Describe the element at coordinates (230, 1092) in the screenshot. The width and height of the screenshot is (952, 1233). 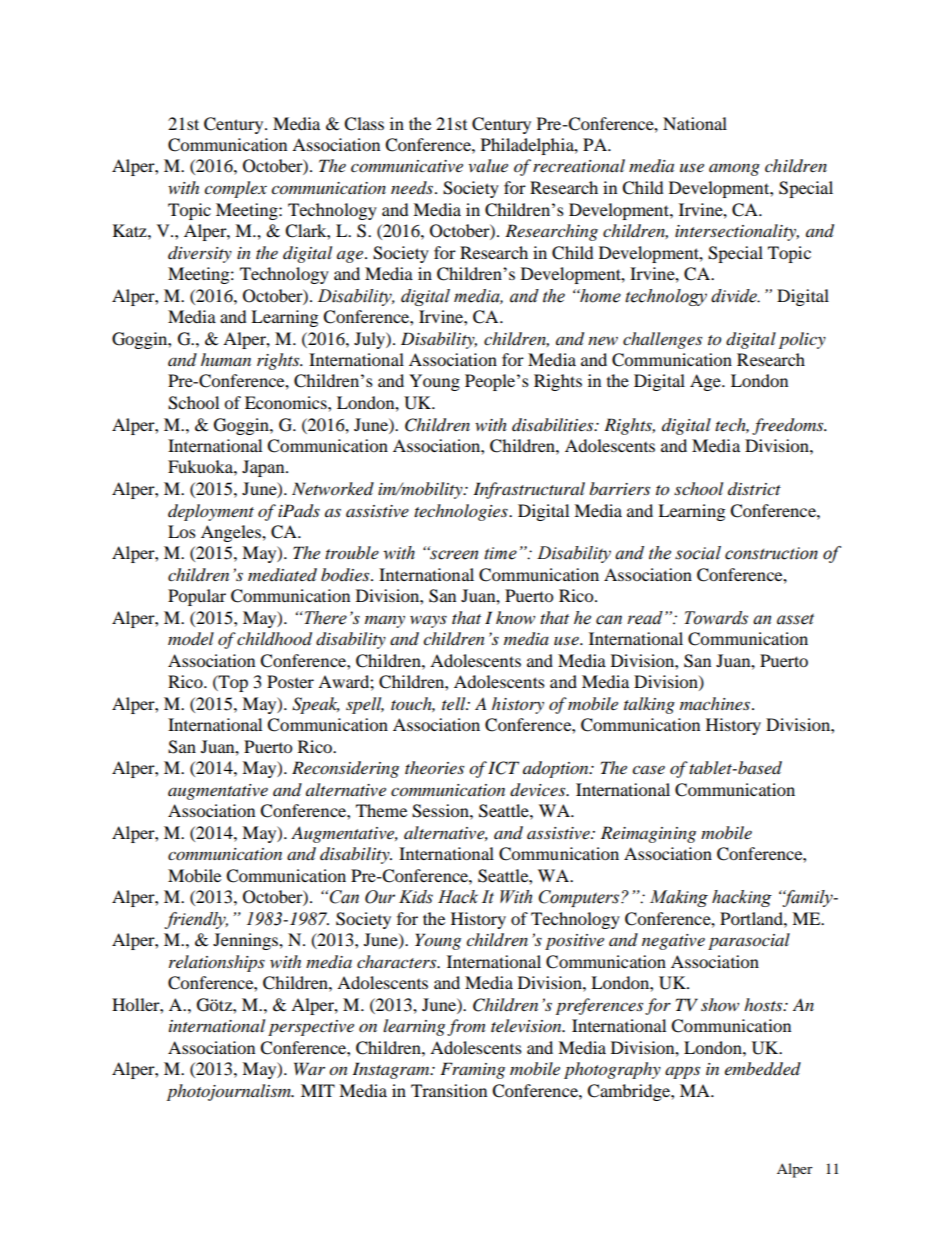
I see `photojournalism` at that location.
